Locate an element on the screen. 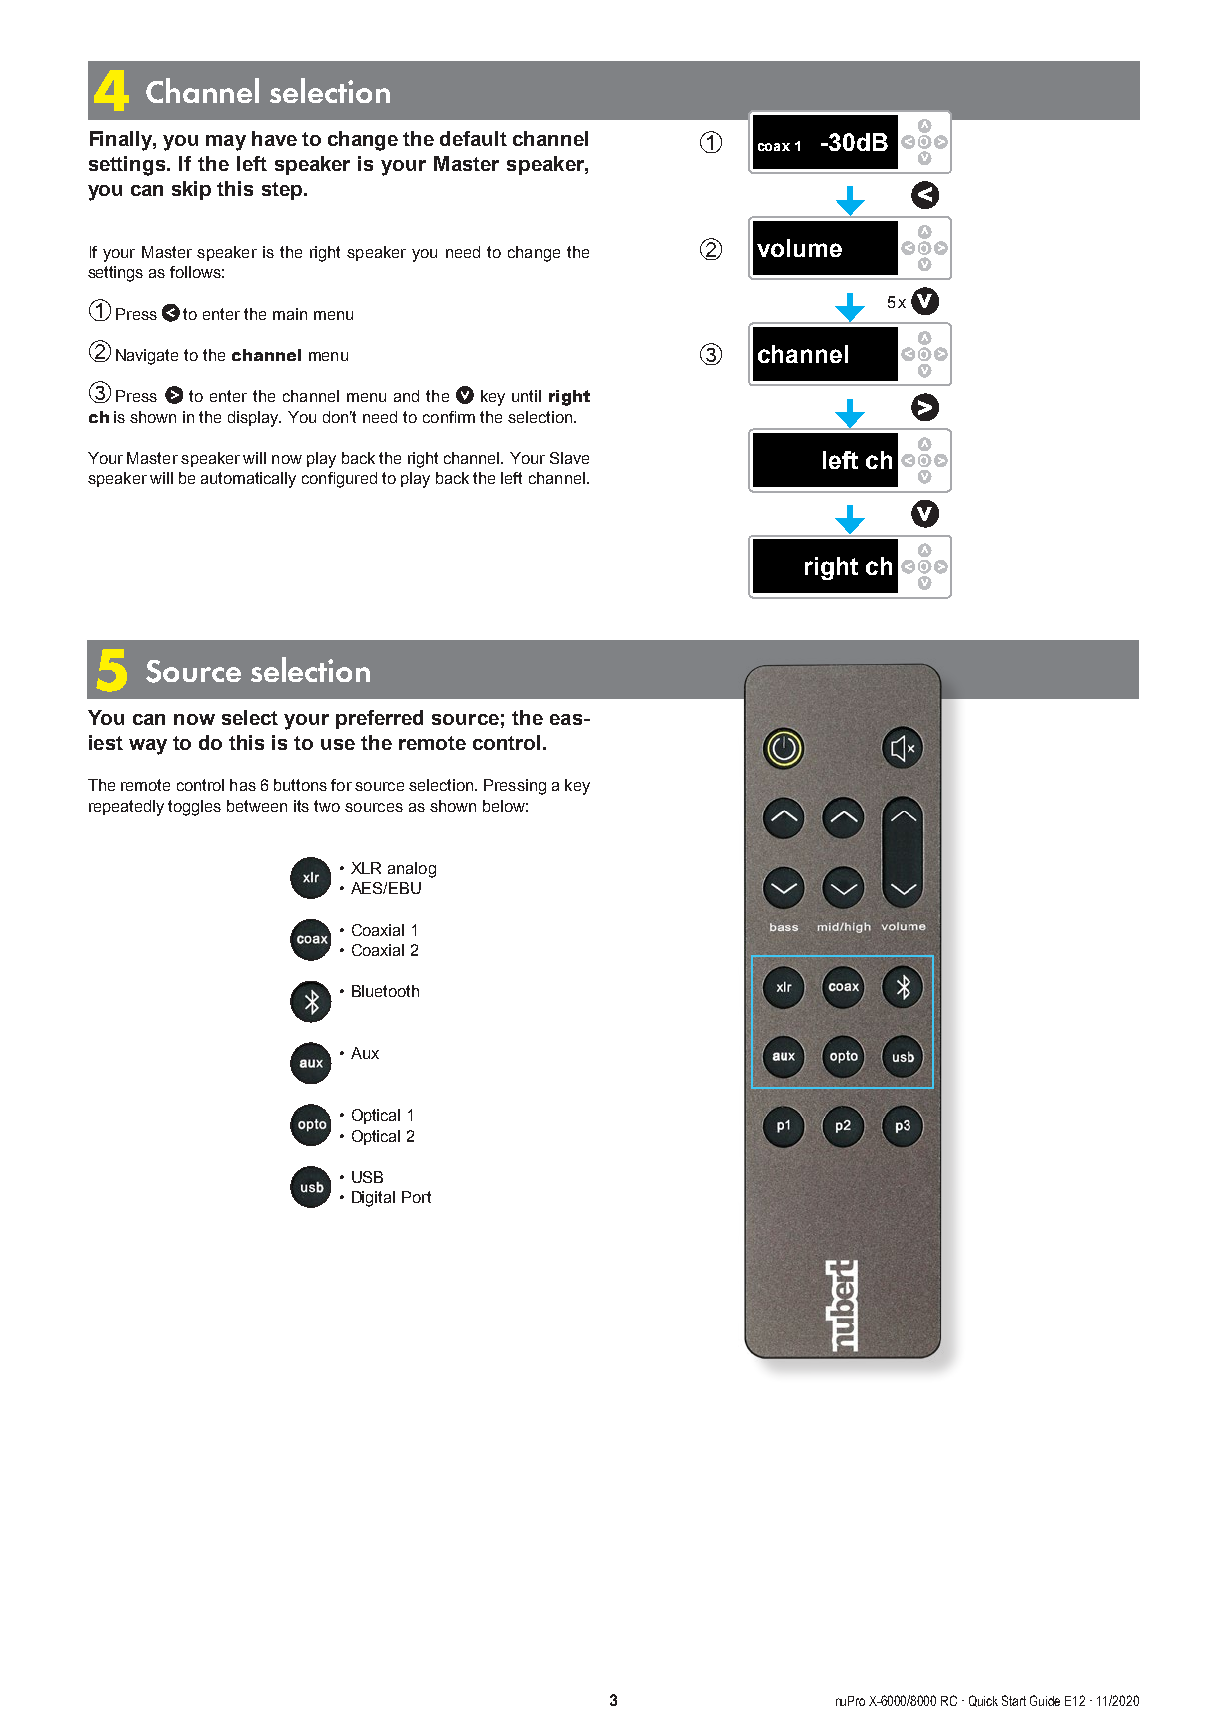 Image resolution: width=1227 pixels, height=1735 pixels. Slave is located at coordinates (569, 458).
